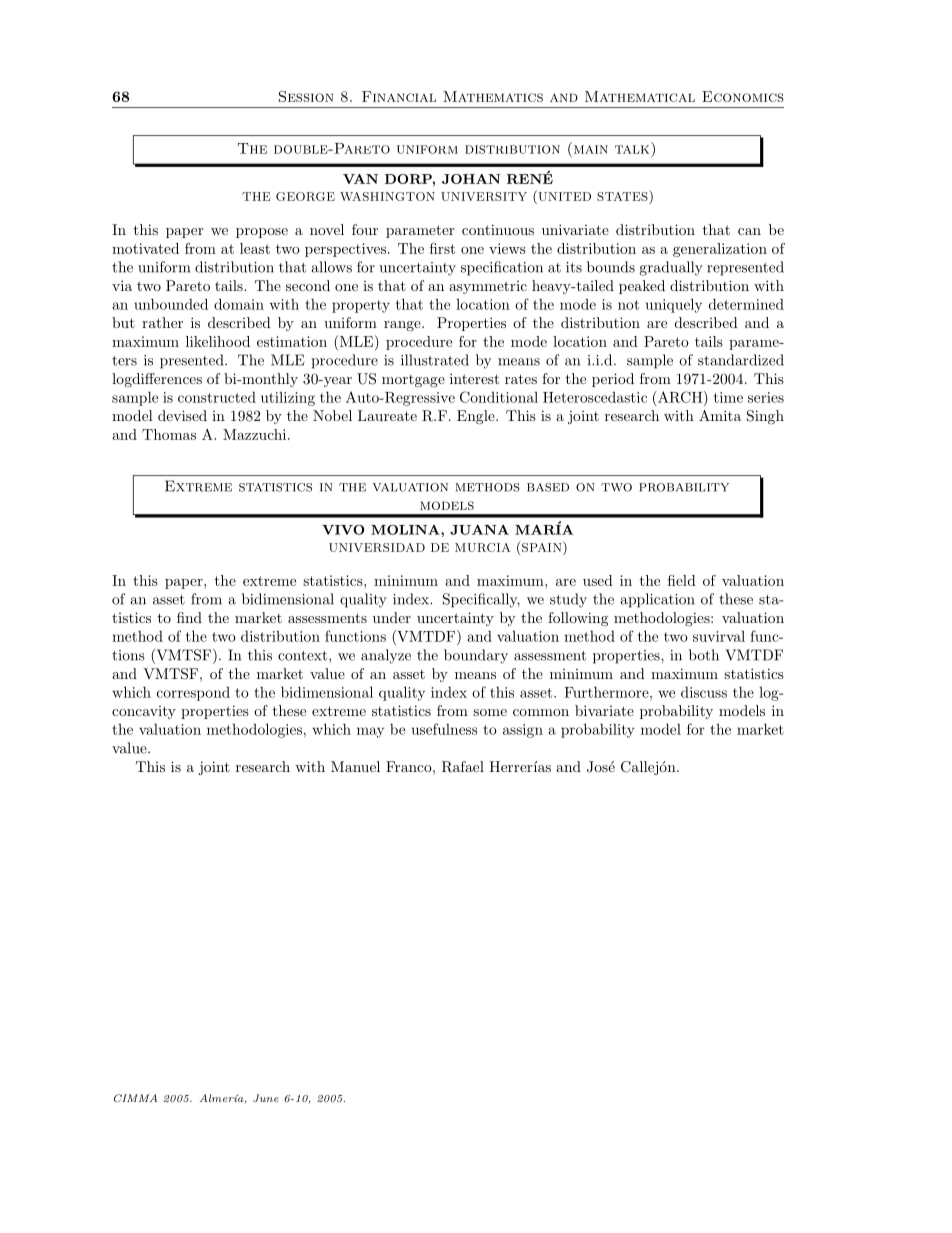  What do you see at coordinates (266, 1098) in the screenshot?
I see `June` at bounding box center [266, 1098].
